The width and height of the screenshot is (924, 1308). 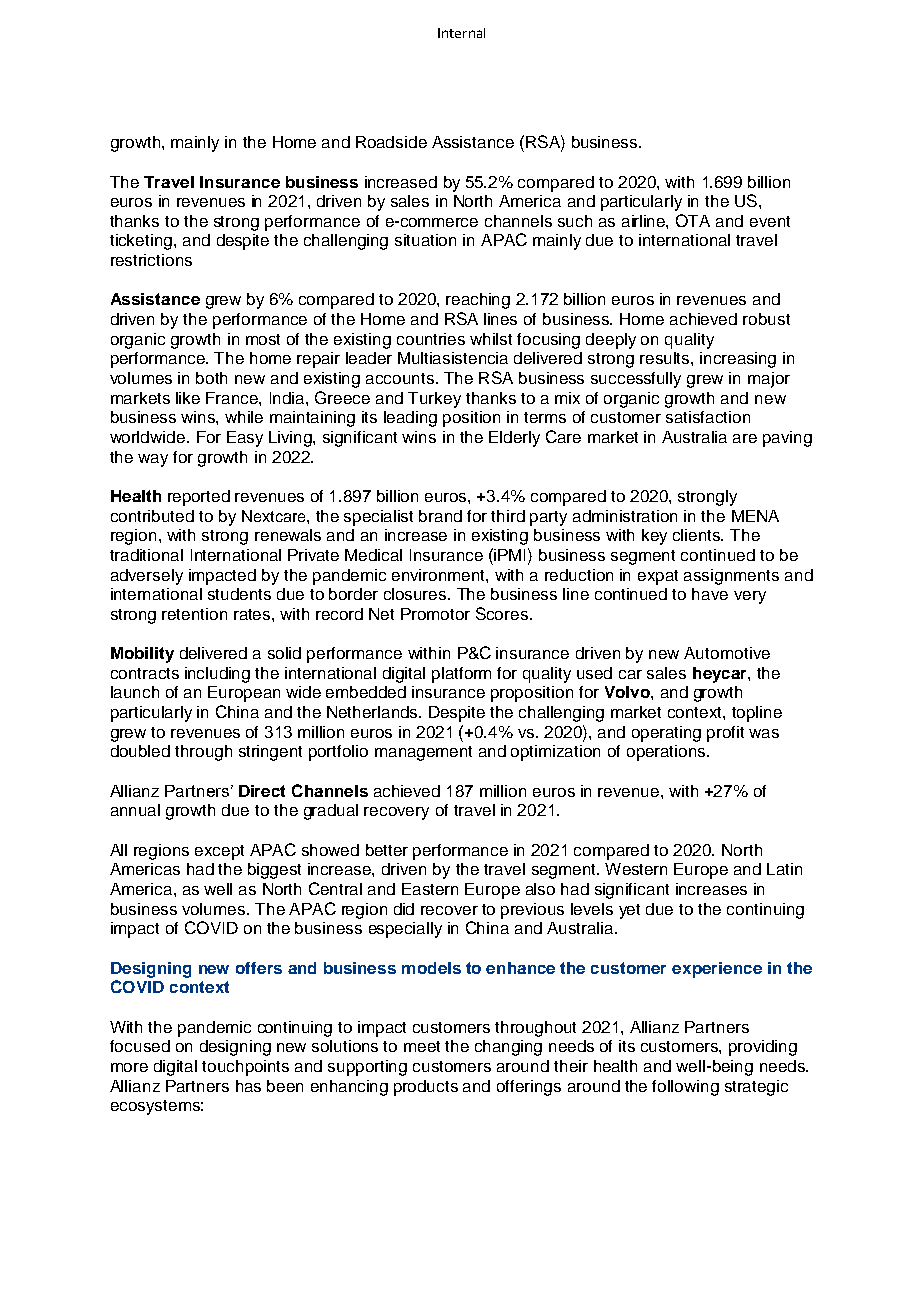 What do you see at coordinates (391, 142) in the screenshot?
I see `Roadside` at bounding box center [391, 142].
